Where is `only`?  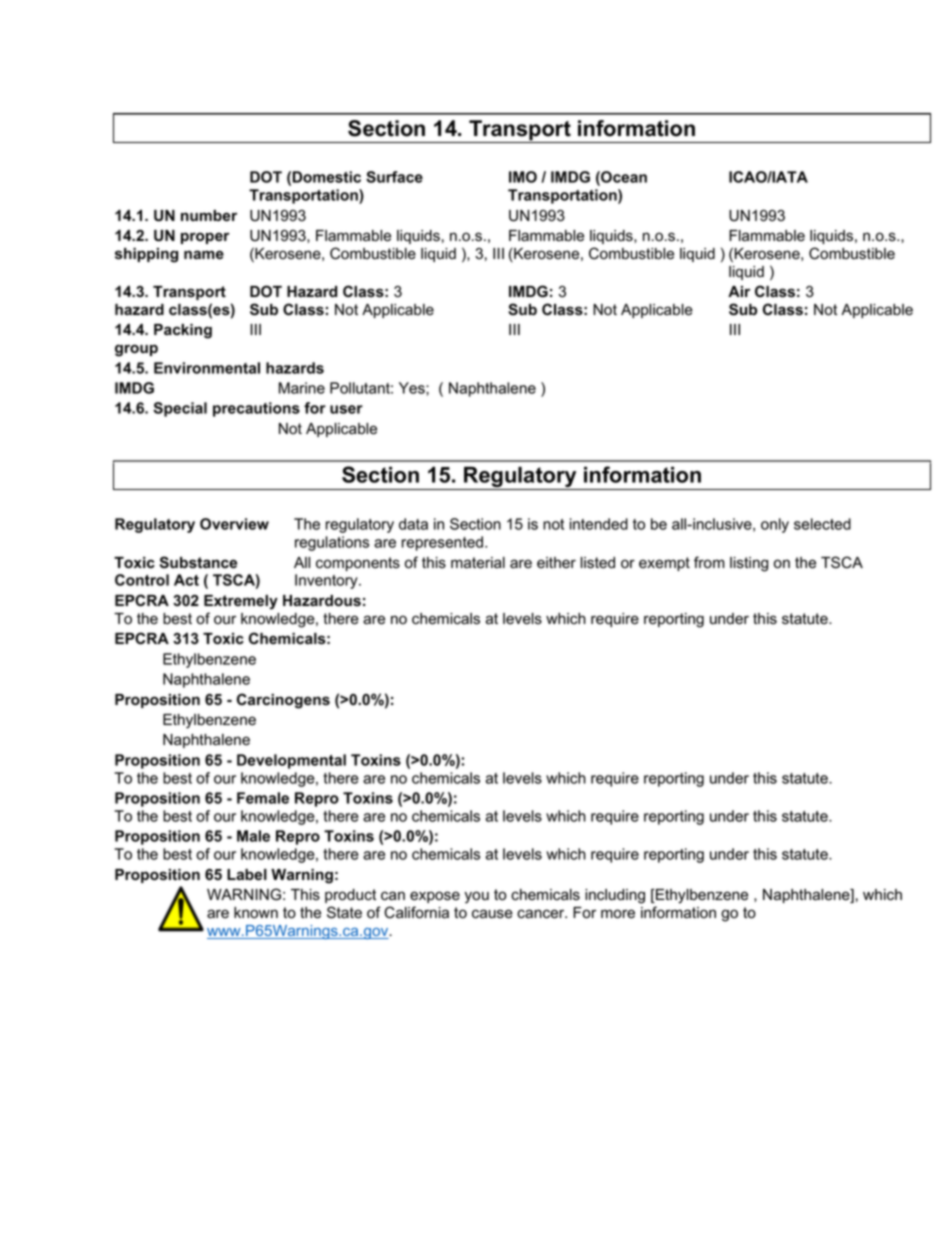
only is located at coordinates (775, 525).
